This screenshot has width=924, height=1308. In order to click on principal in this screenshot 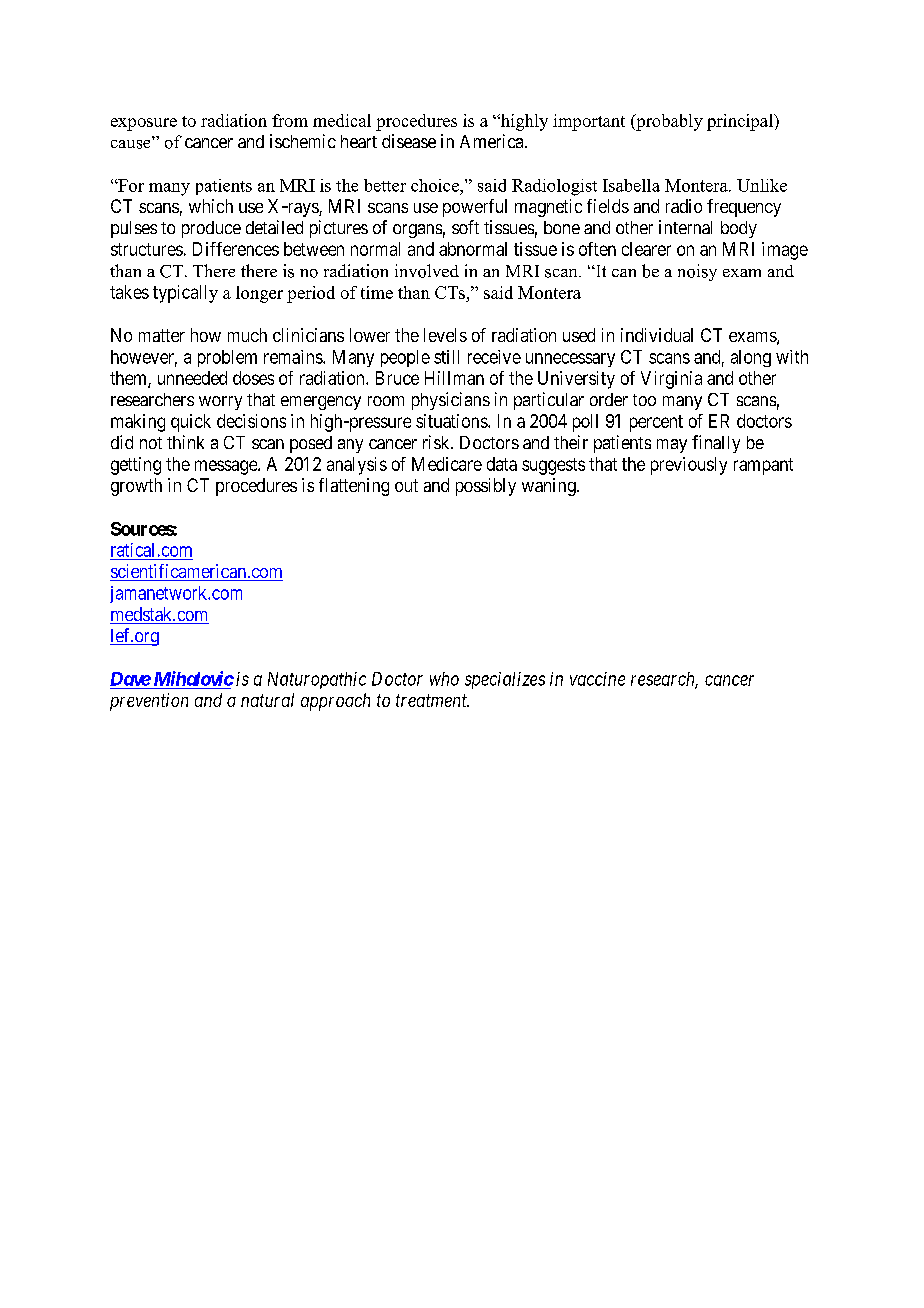, I will do `click(741, 122)`.
